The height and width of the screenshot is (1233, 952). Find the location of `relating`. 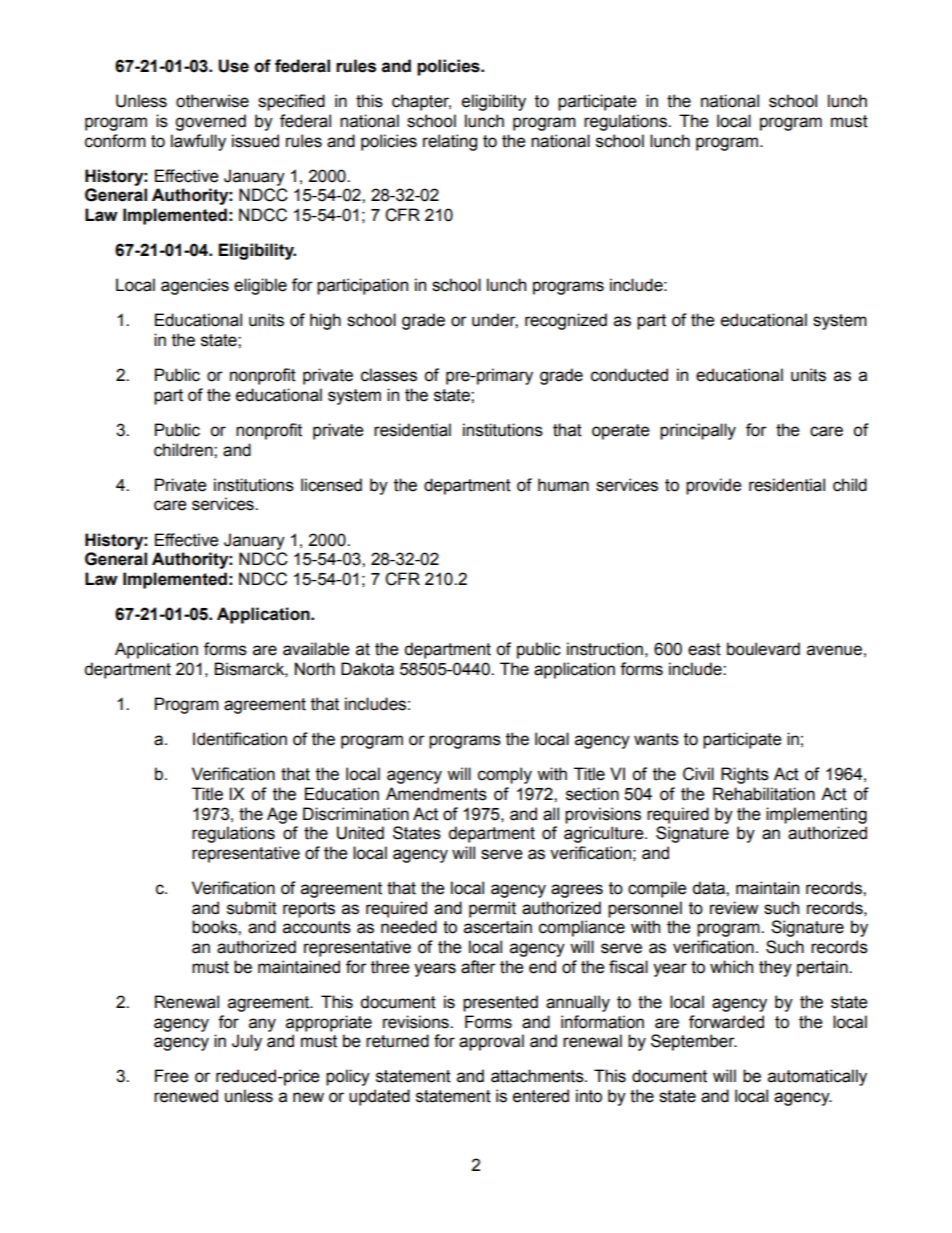

relating is located at coordinates (450, 142).
